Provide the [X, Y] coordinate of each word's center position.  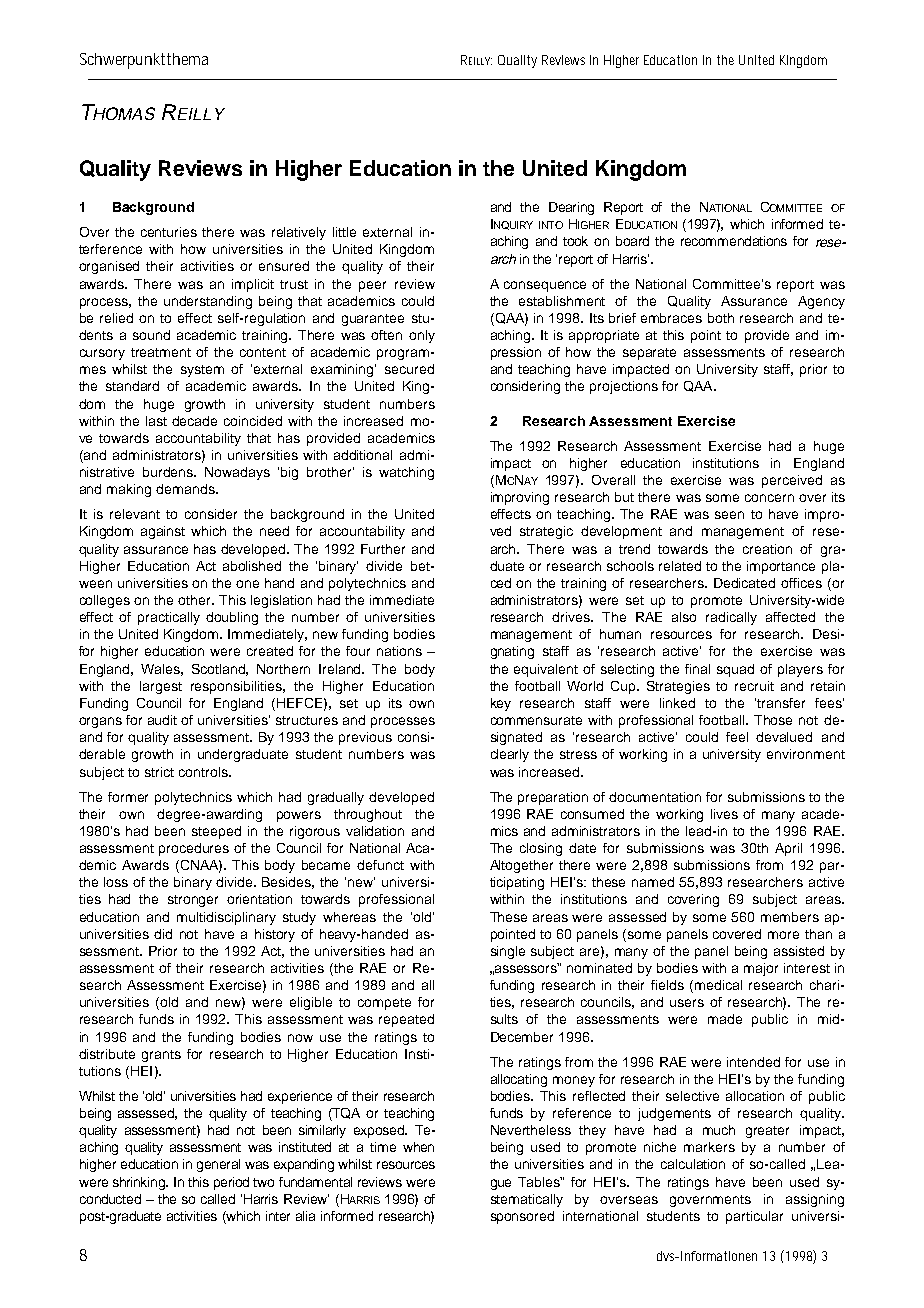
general [218, 1165]
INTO [551, 225]
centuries [169, 232]
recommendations [734, 241]
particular [754, 1217]
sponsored [522, 1217]
